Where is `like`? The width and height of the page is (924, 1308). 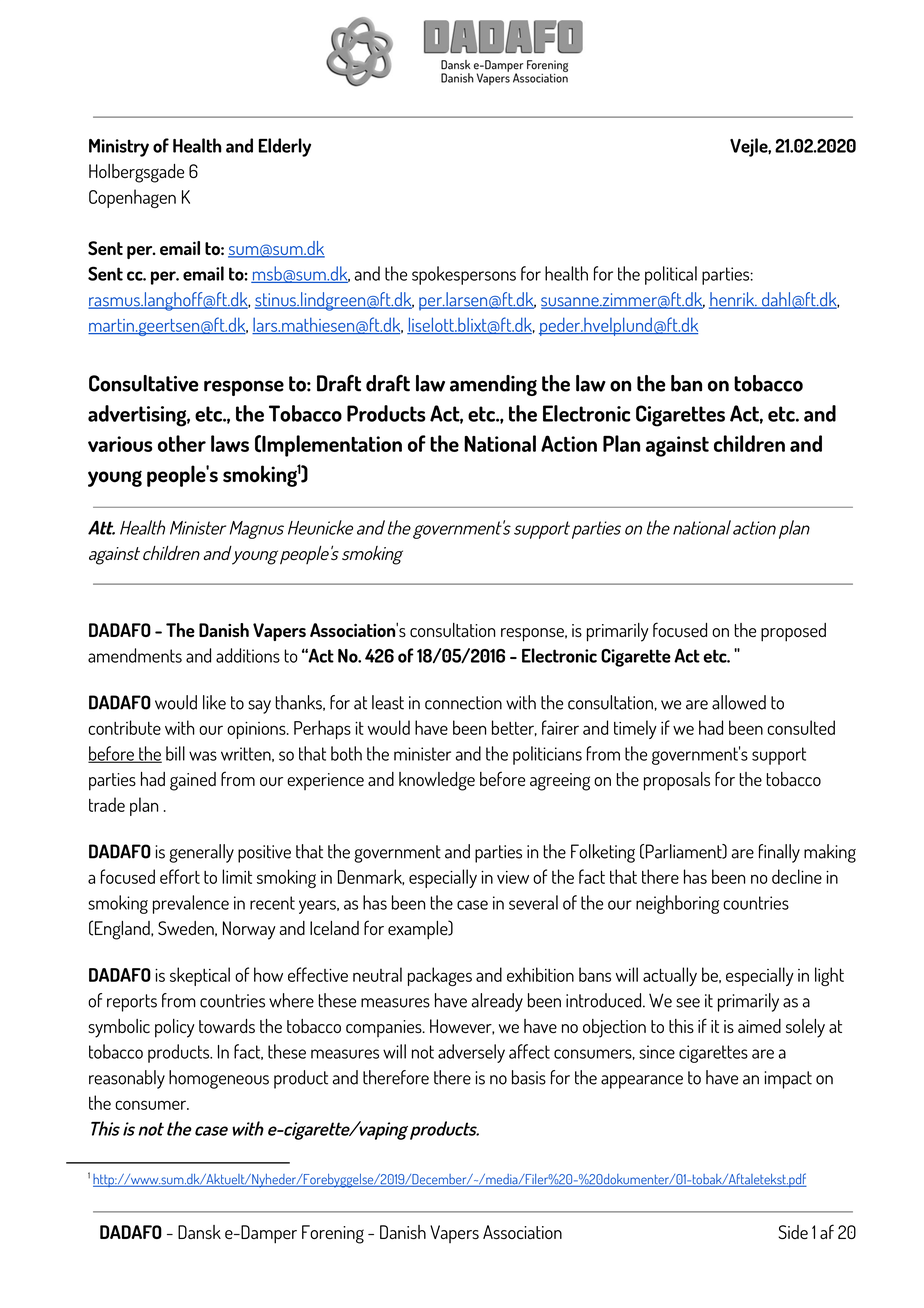
like is located at coordinates (214, 702).
